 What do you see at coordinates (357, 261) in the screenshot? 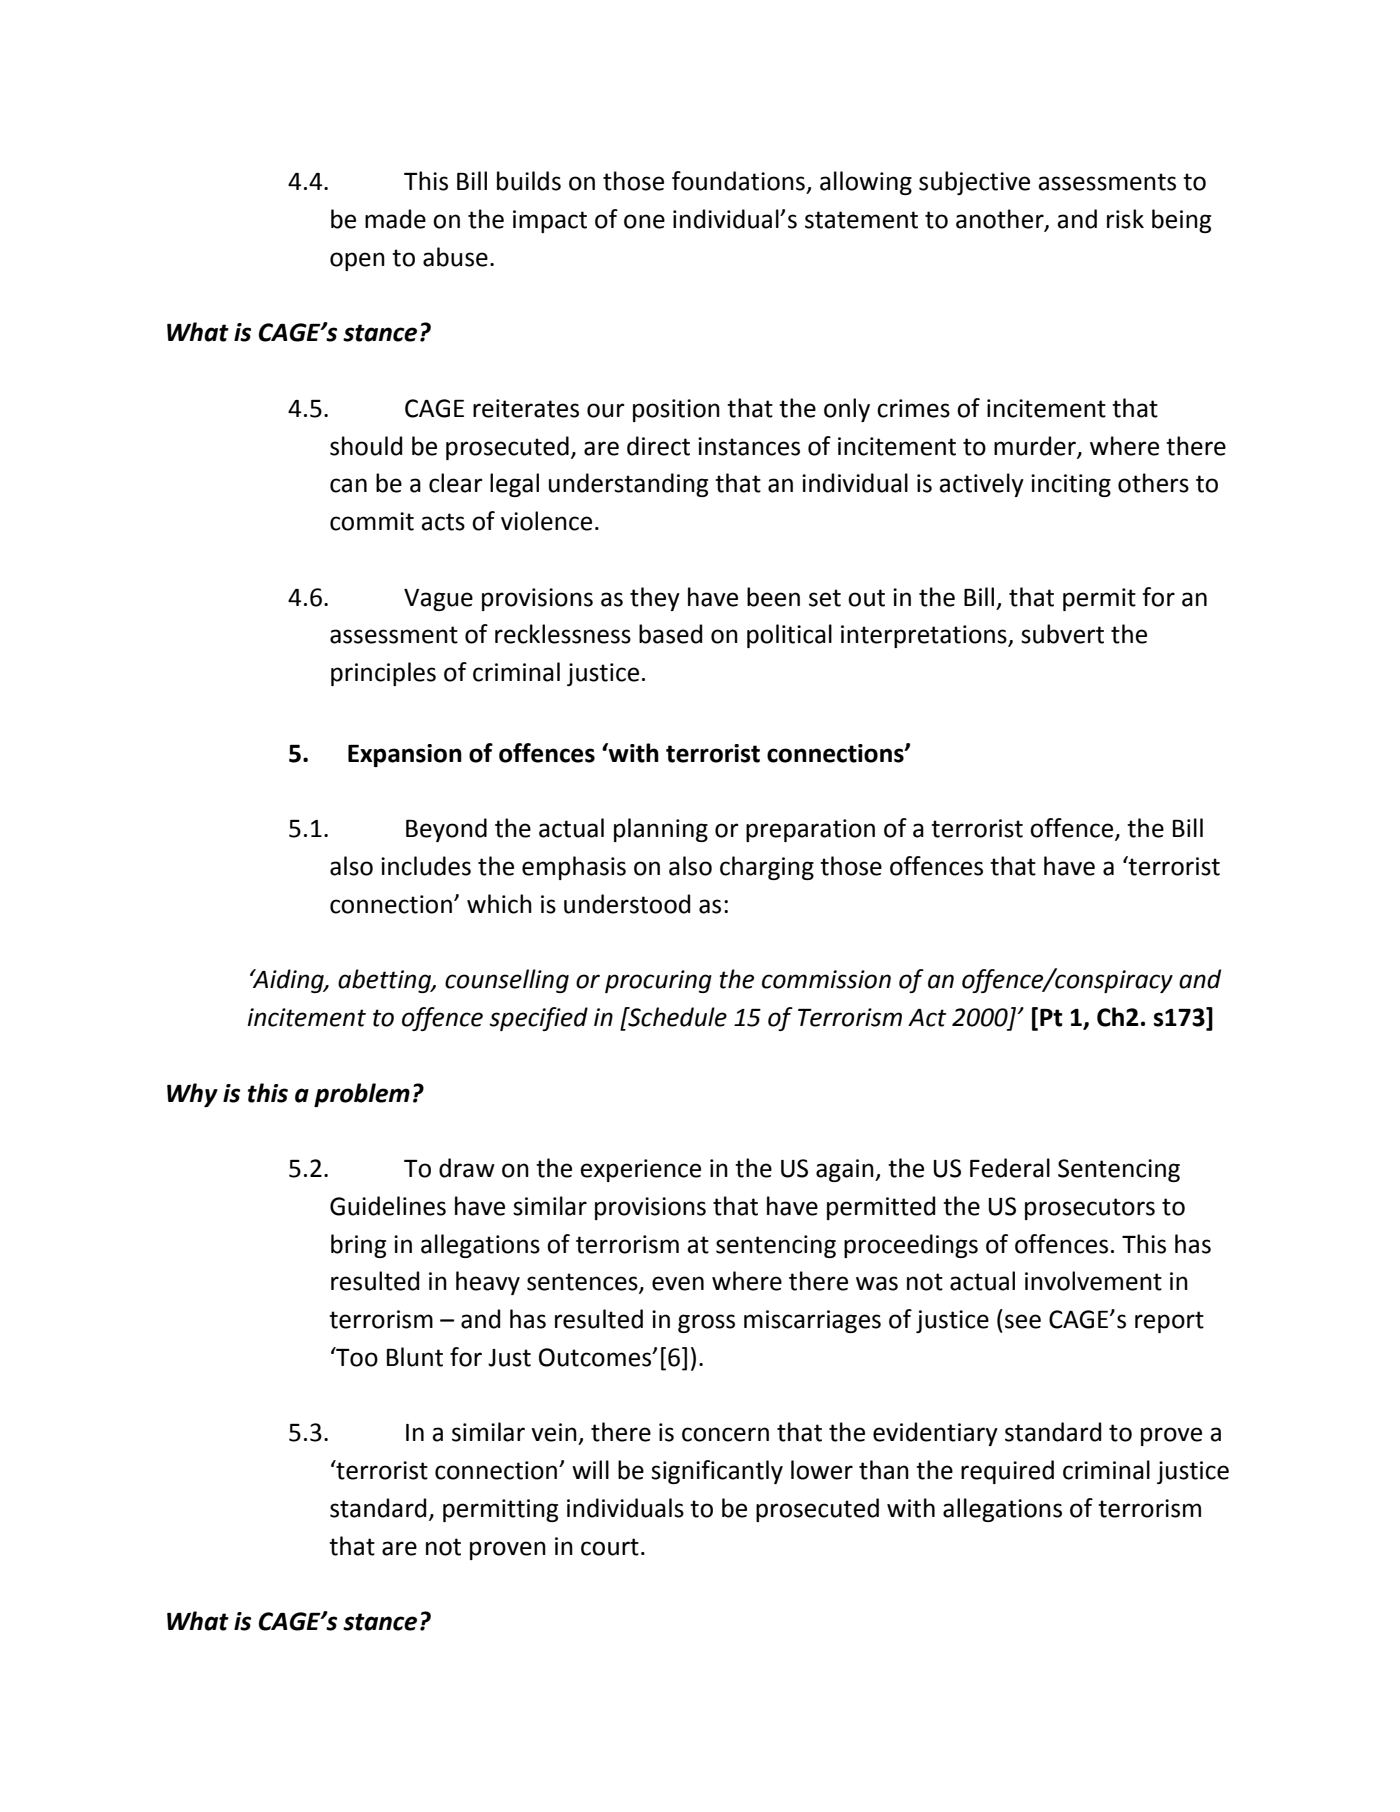
I see `open` at bounding box center [357, 261].
